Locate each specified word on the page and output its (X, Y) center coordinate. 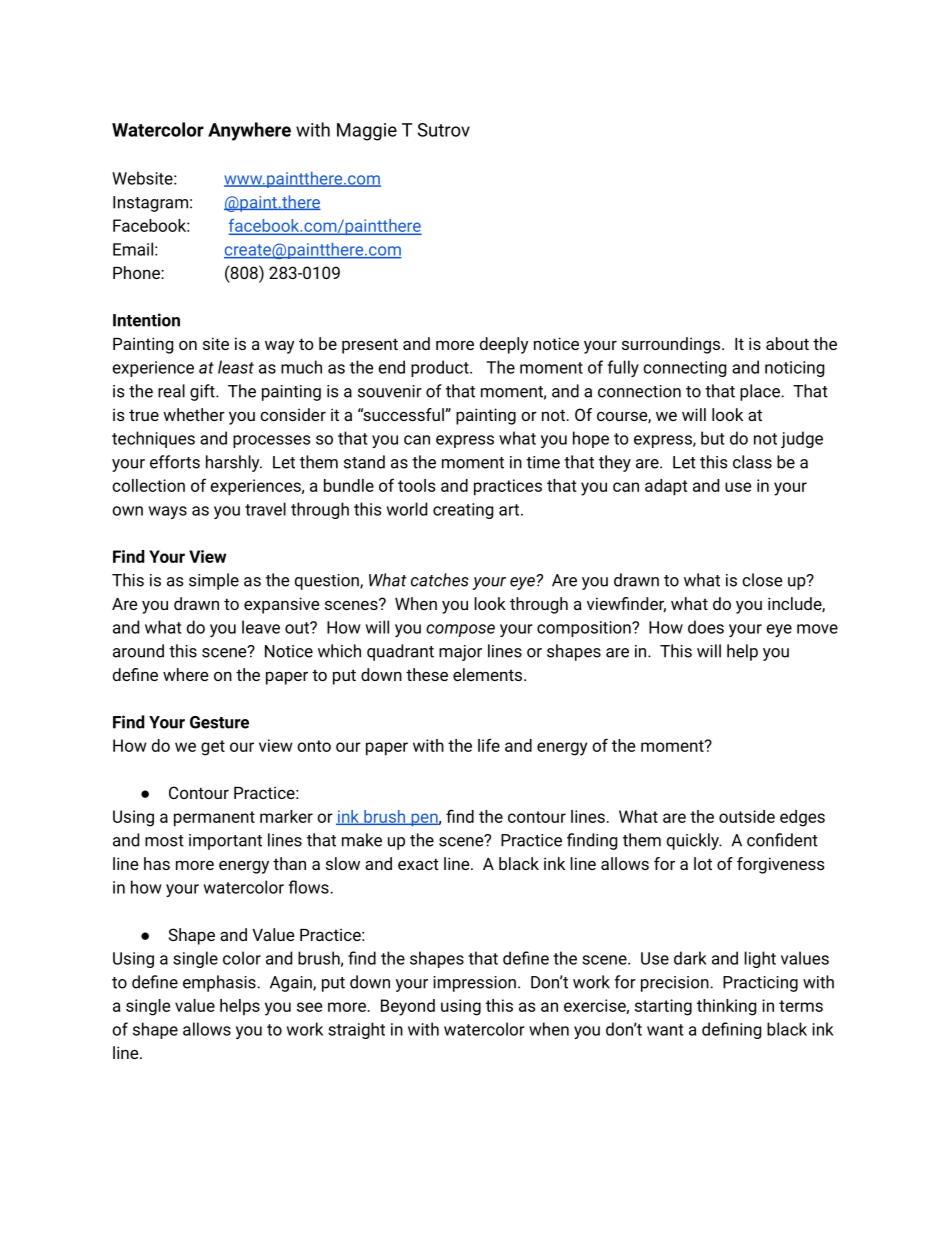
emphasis (220, 983)
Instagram (150, 204)
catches (440, 580)
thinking (726, 1007)
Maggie (367, 132)
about (787, 343)
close (762, 580)
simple (214, 581)
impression (474, 984)
